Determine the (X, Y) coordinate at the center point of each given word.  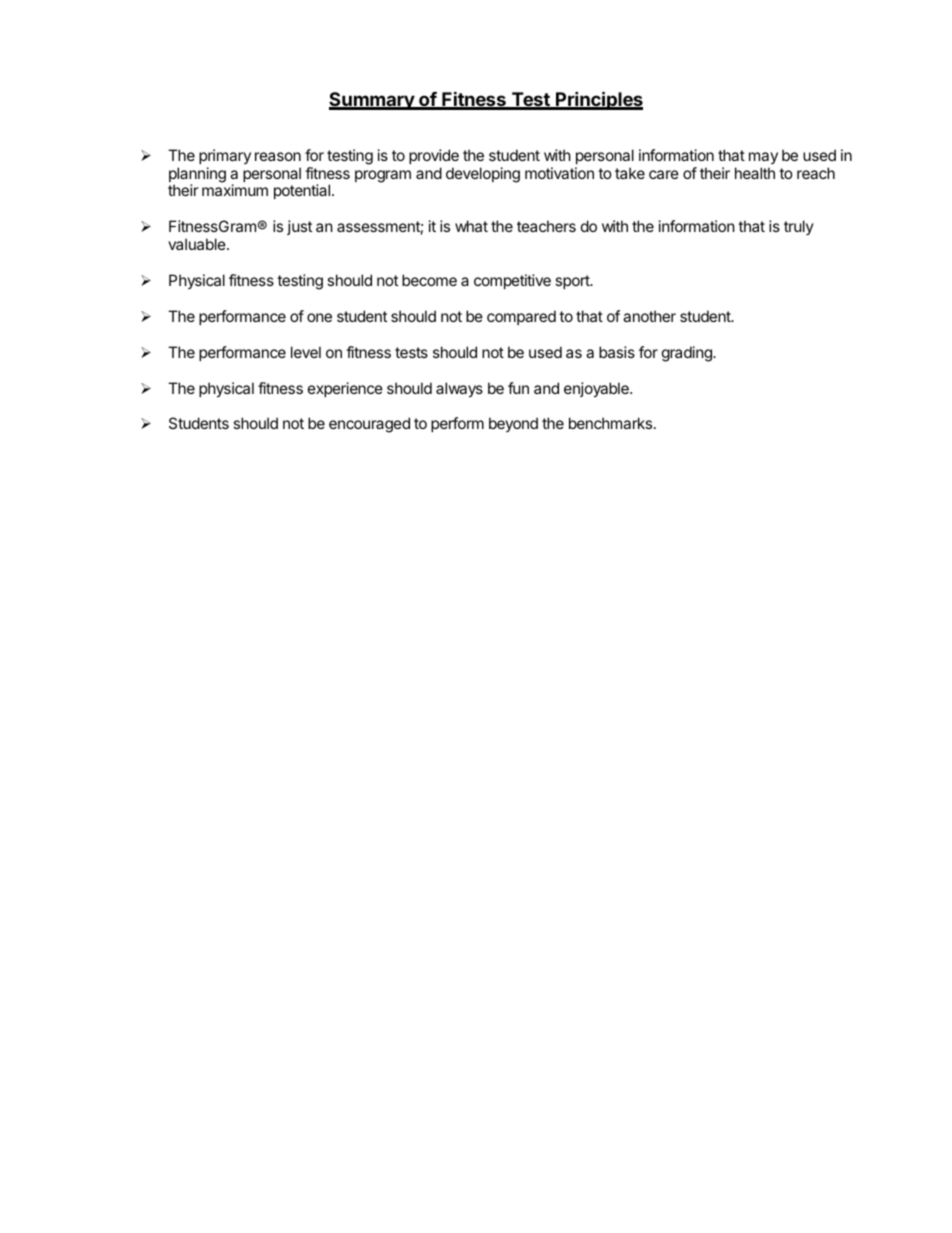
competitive (512, 281)
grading (688, 354)
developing (483, 175)
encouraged (369, 425)
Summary (372, 101)
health (755, 173)
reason (278, 156)
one (319, 317)
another (649, 316)
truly (799, 227)
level (306, 352)
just (299, 227)
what (471, 226)
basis (617, 352)
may (763, 158)
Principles (598, 100)
